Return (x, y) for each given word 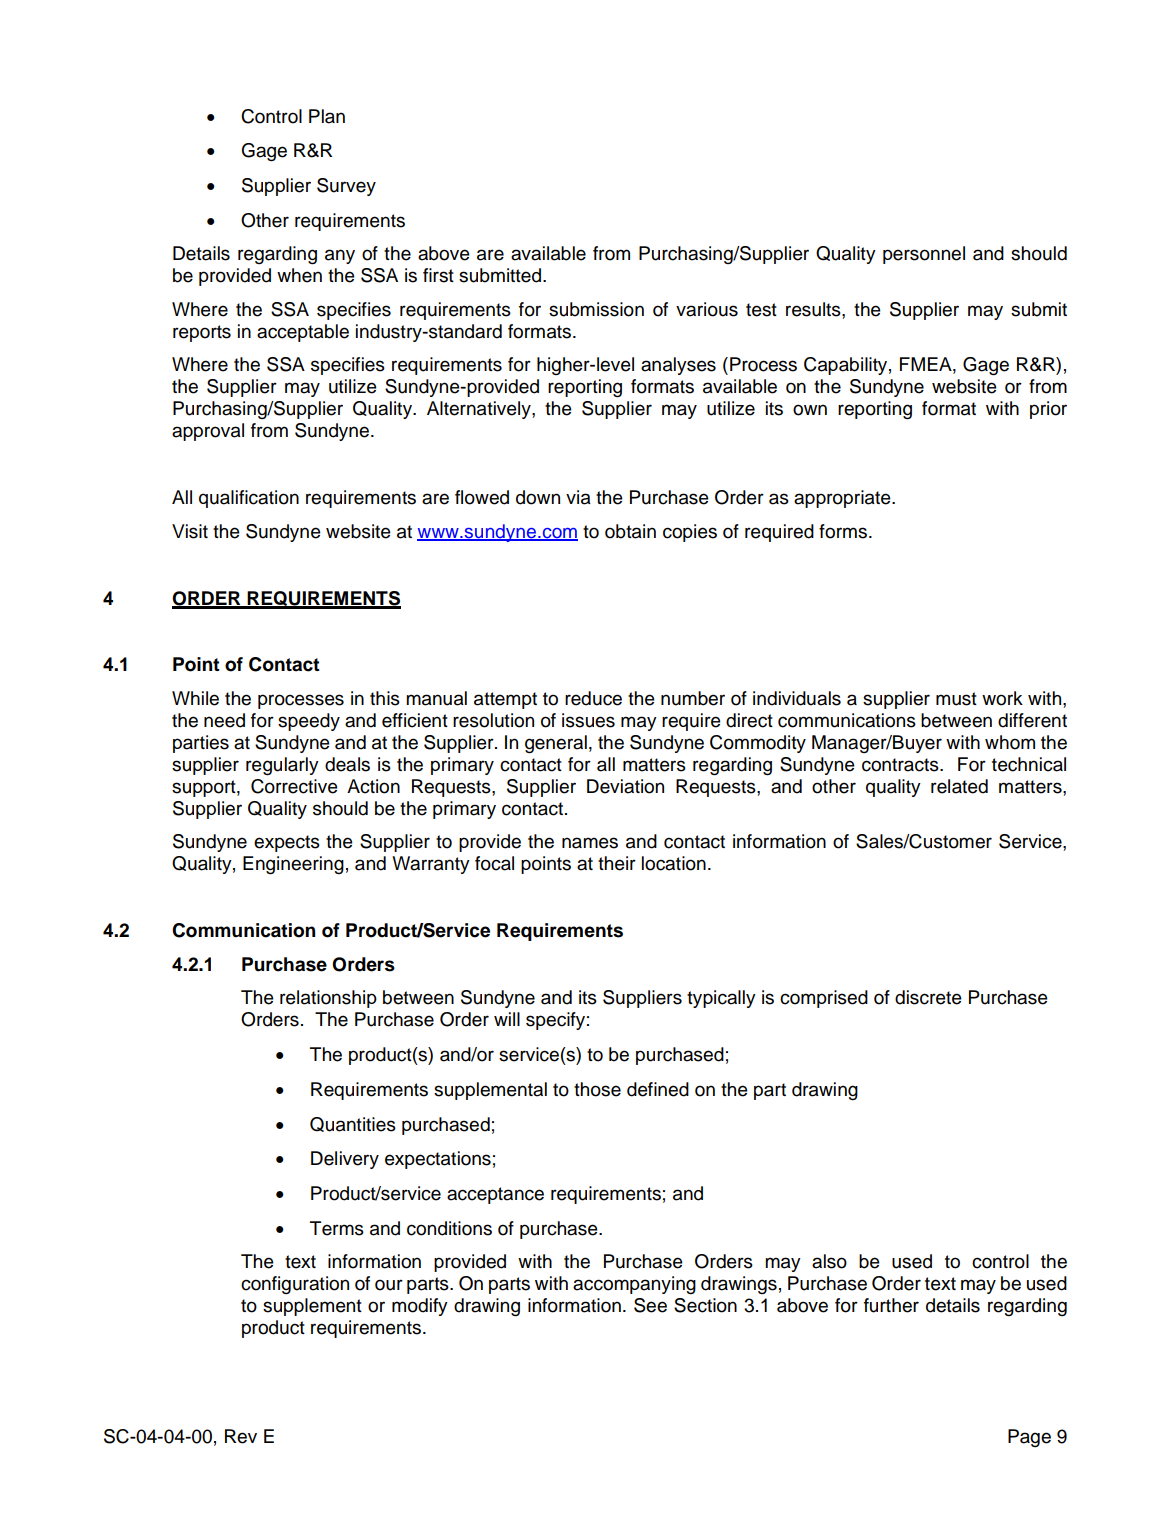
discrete (928, 997)
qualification (249, 499)
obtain (630, 531)
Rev (241, 1436)
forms (844, 531)
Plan (327, 116)
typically (721, 999)
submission (596, 309)
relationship (328, 999)
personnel (924, 255)
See (650, 1305)
